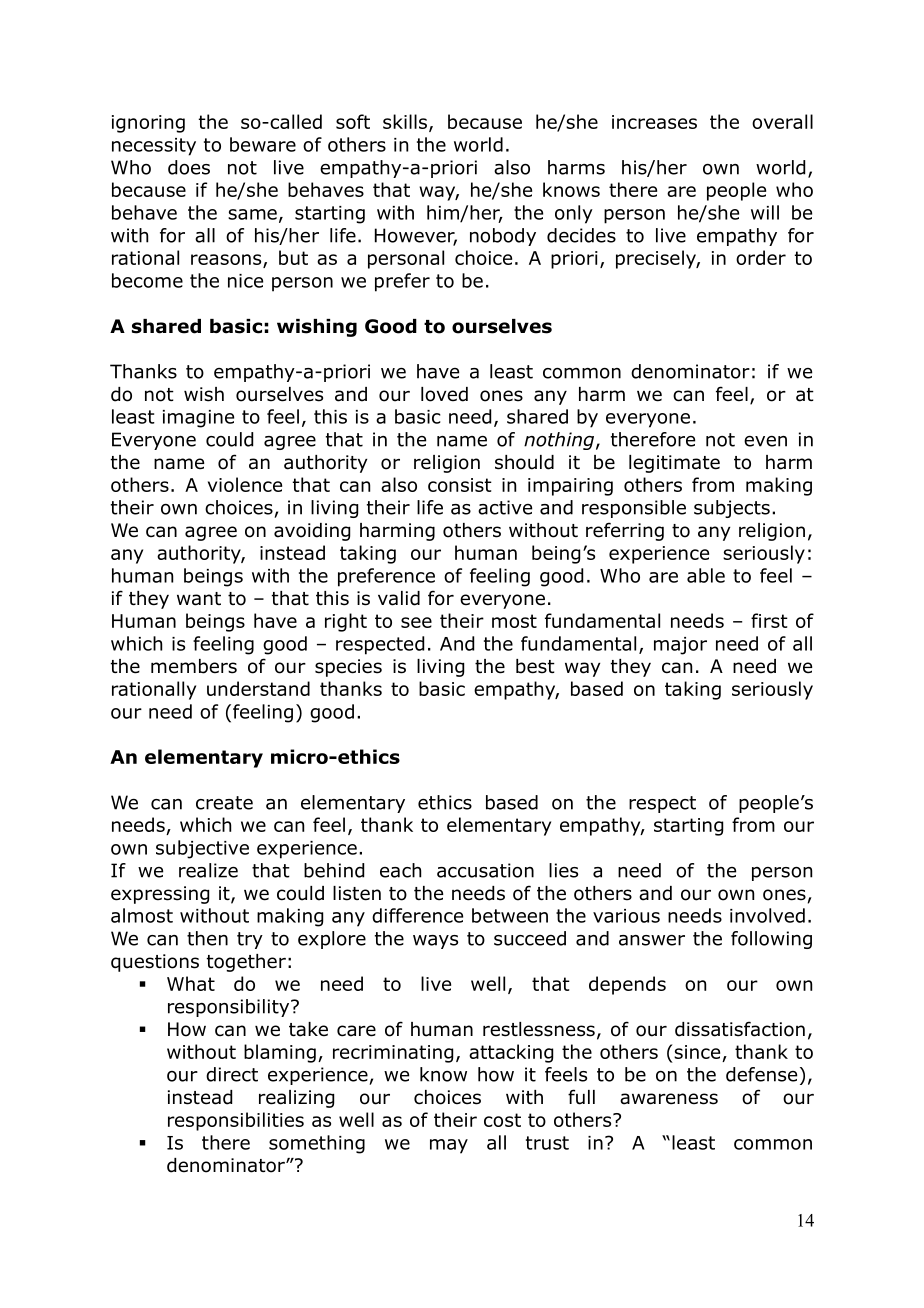 The height and width of the image is (1308, 924). I want to click on involved, so click(767, 915).
